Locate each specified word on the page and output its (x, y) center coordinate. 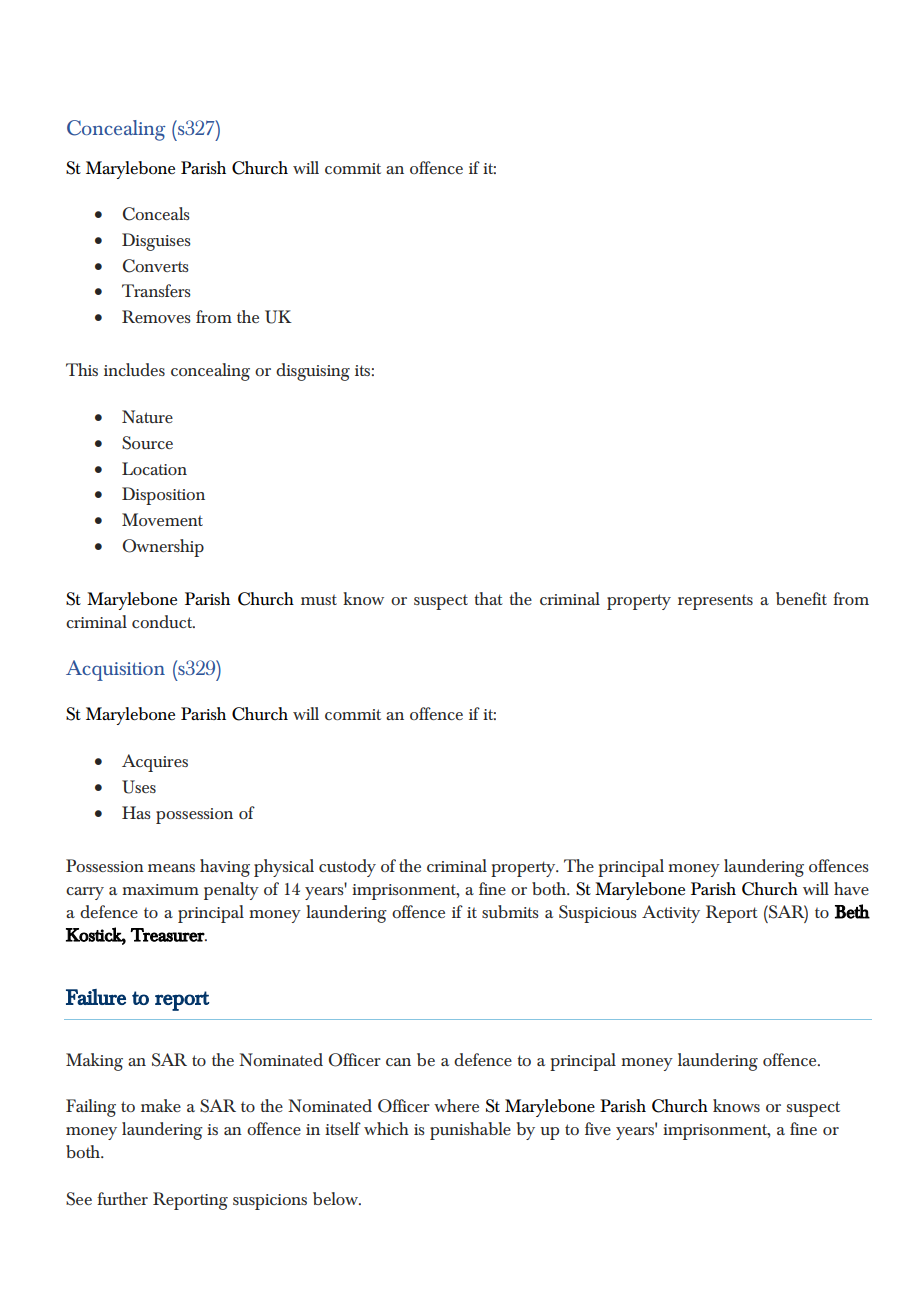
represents (715, 602)
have (851, 888)
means (171, 868)
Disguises (156, 242)
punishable (470, 1131)
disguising (313, 372)
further (122, 1198)
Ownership (163, 548)
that (488, 598)
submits (510, 911)
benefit (801, 598)
